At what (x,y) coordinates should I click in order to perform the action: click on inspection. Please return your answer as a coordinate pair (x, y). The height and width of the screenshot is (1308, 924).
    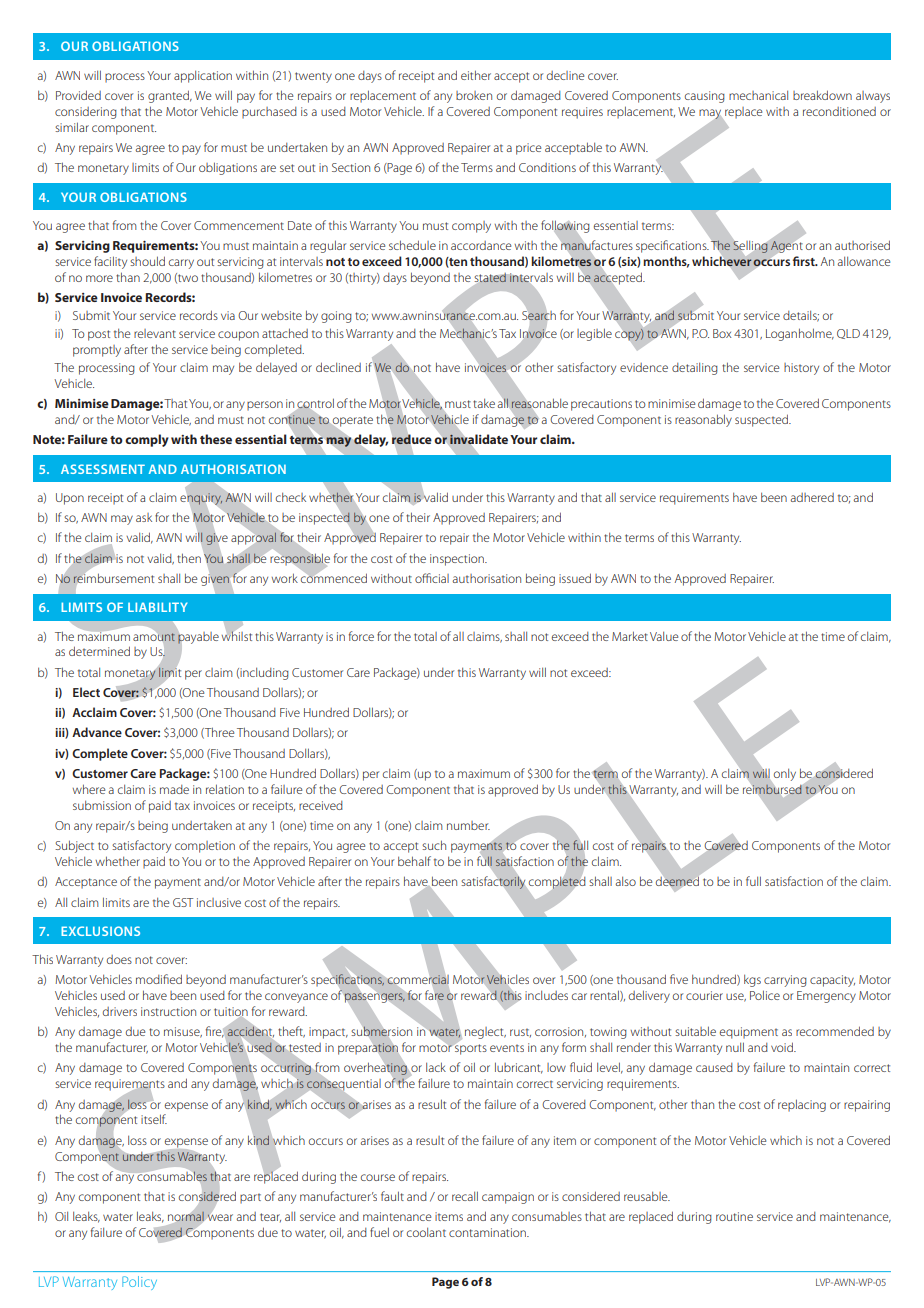
    Looking at the image, I should click on (458, 560).
